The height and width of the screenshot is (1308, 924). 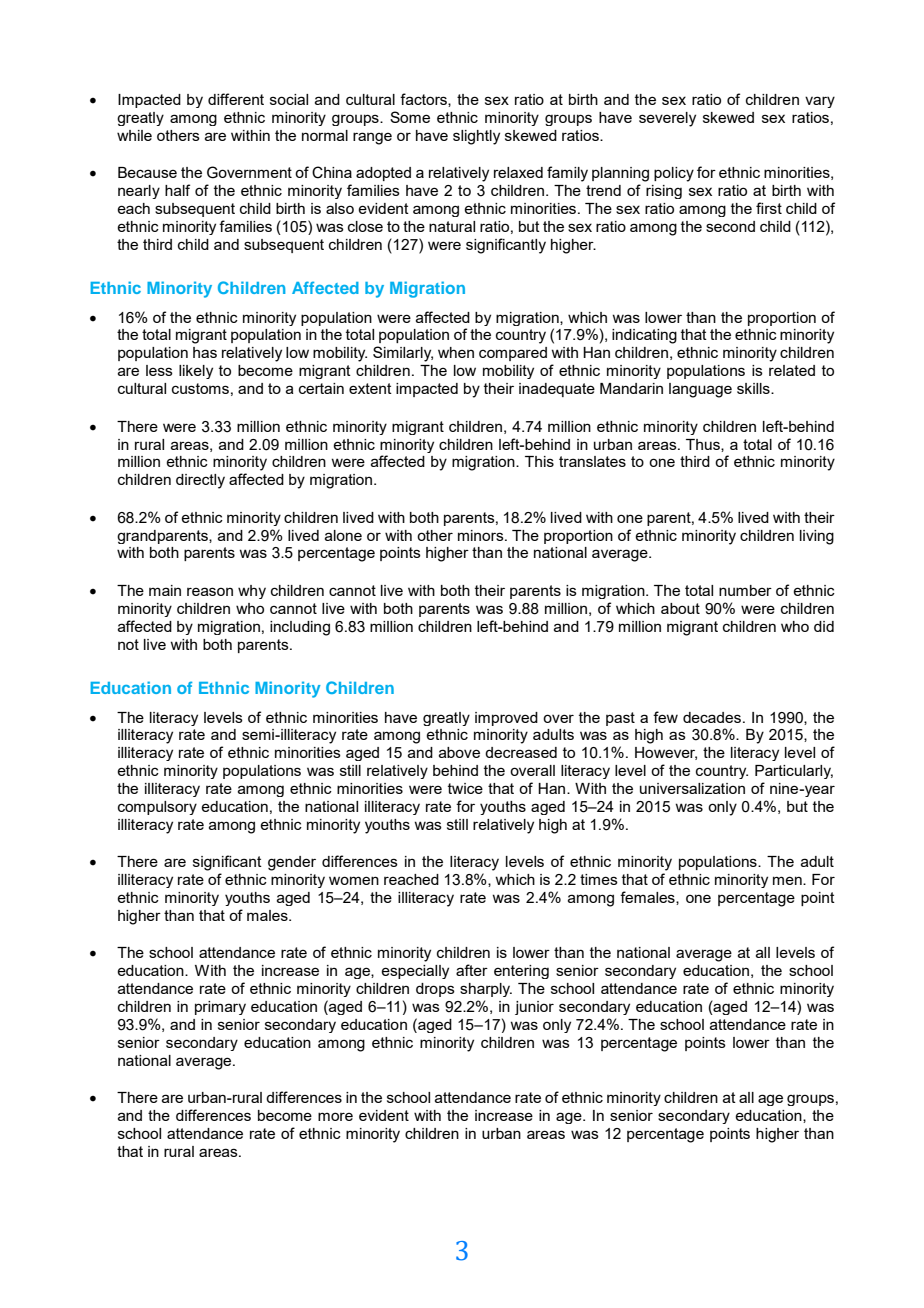 What do you see at coordinates (482, 535) in the screenshot?
I see `minors` at bounding box center [482, 535].
